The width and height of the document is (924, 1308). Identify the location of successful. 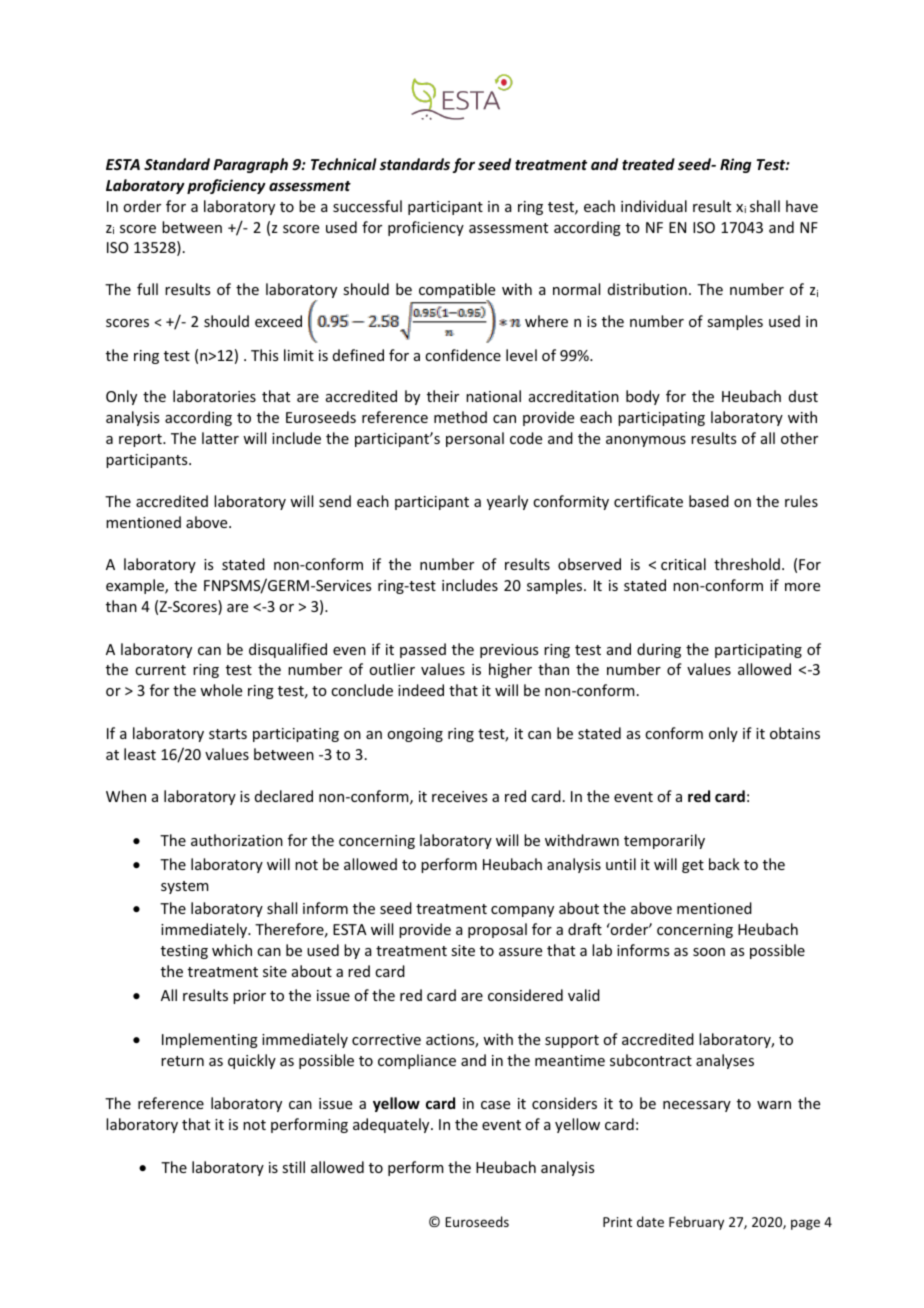
(367, 206).
